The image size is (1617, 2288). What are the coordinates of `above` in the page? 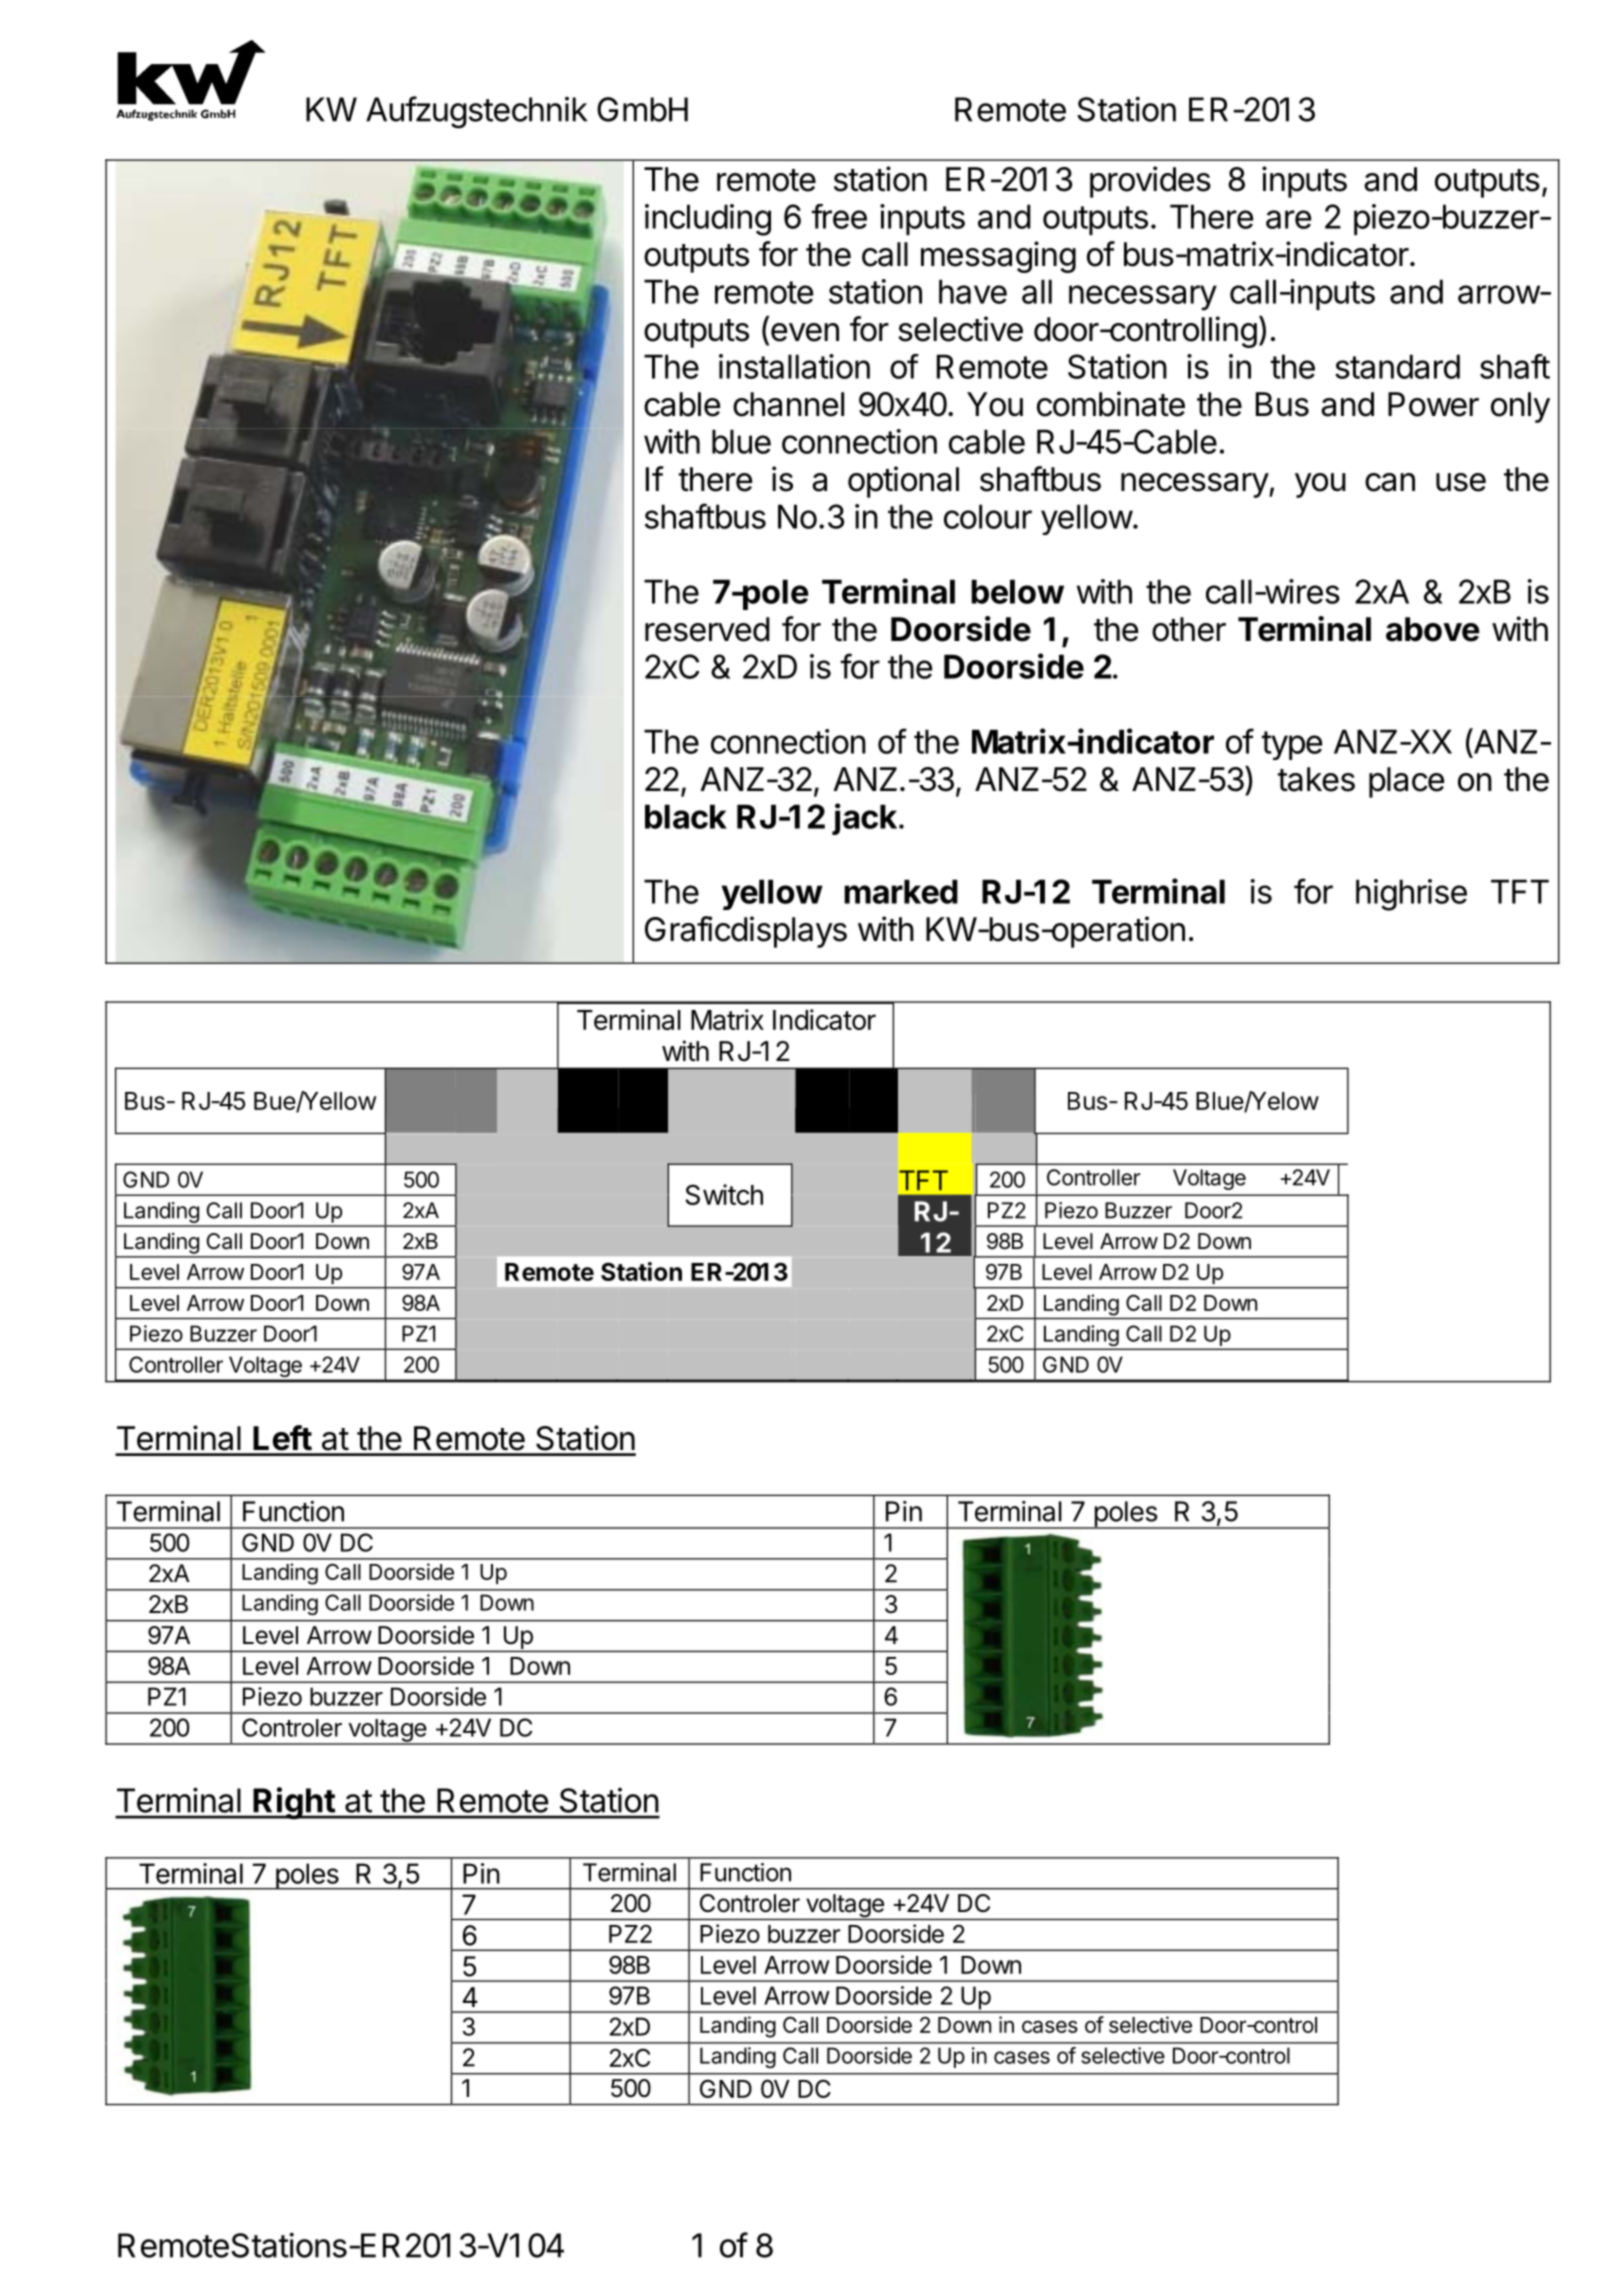 It's located at (1433, 629).
